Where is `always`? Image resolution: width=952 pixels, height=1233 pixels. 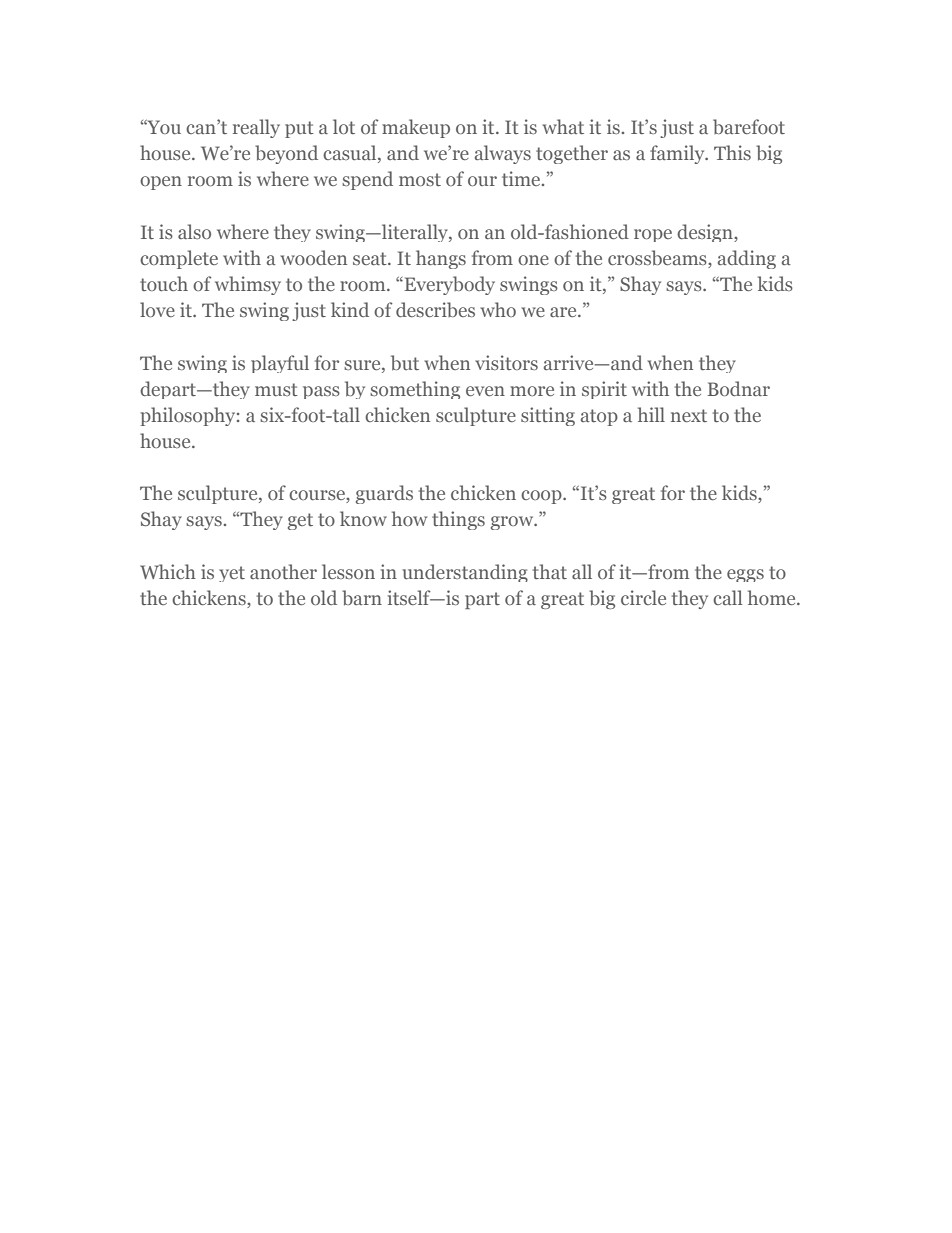
always is located at coordinates (503, 154).
